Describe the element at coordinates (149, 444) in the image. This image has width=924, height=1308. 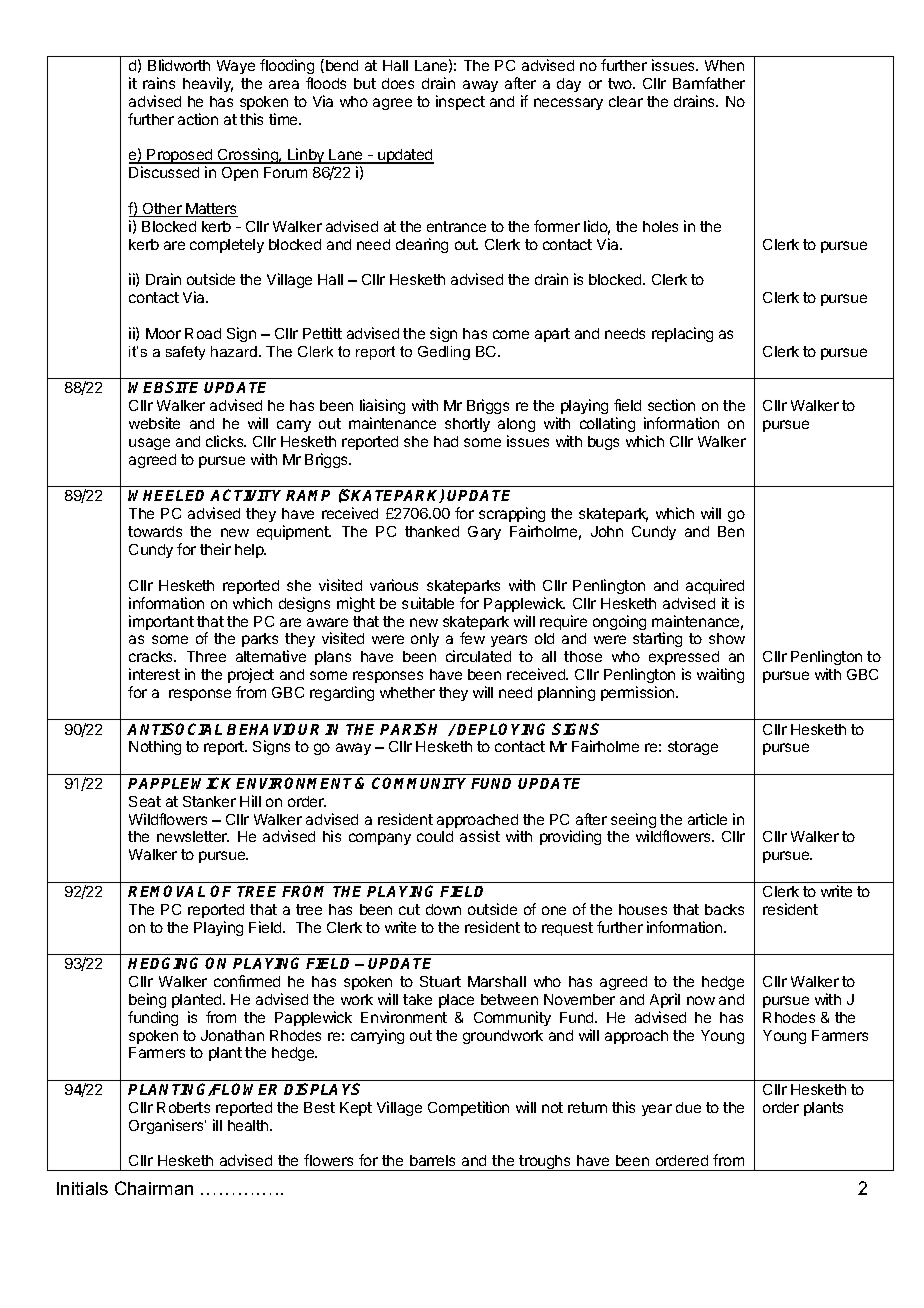
I see `usage` at that location.
